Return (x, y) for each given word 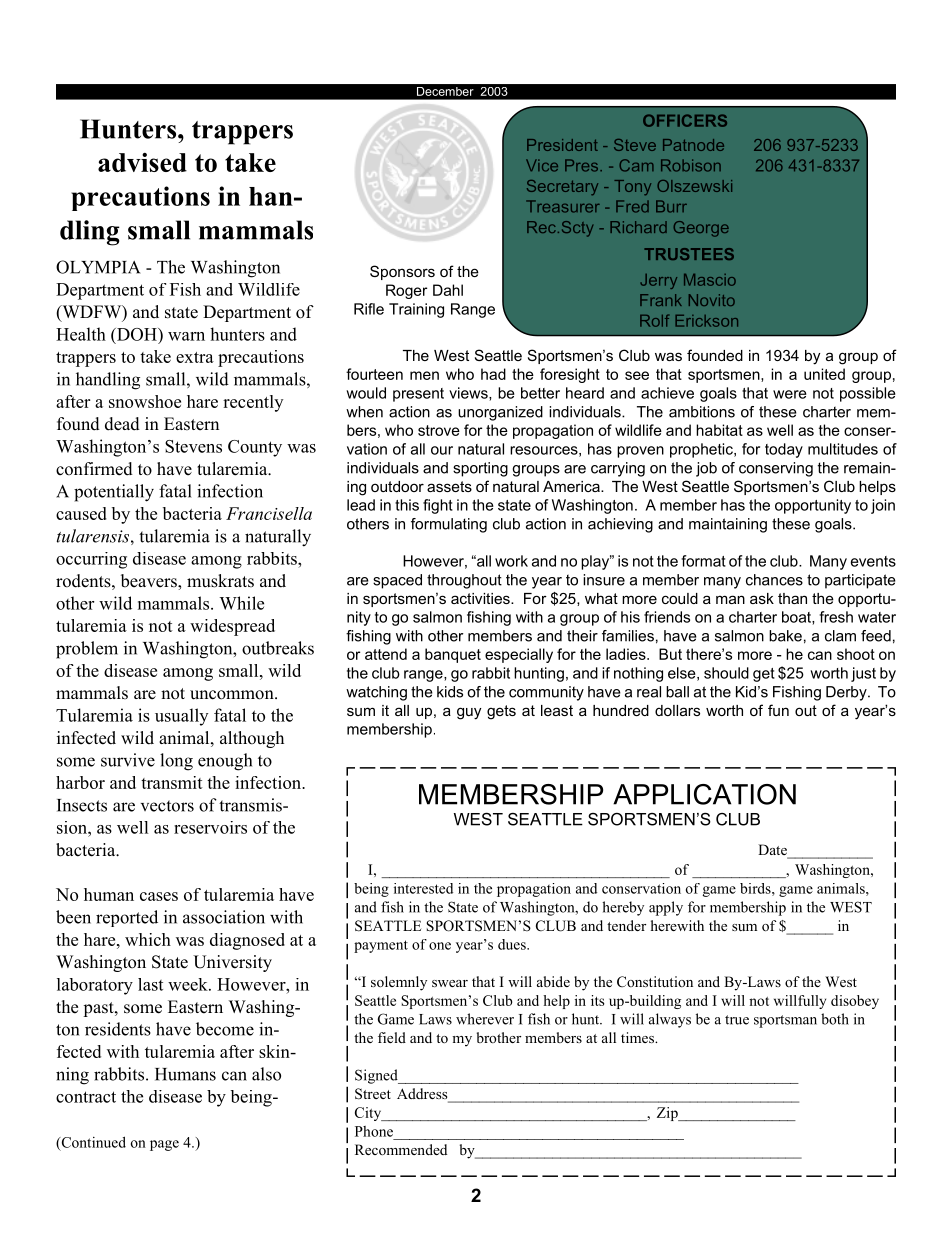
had (493, 374)
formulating (449, 525)
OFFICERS (685, 120)
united (824, 374)
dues (513, 944)
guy (469, 713)
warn (186, 336)
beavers (150, 582)
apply (666, 908)
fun (778, 710)
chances (774, 580)
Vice (542, 165)
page (164, 1145)
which (148, 939)
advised (142, 162)
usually (181, 717)
